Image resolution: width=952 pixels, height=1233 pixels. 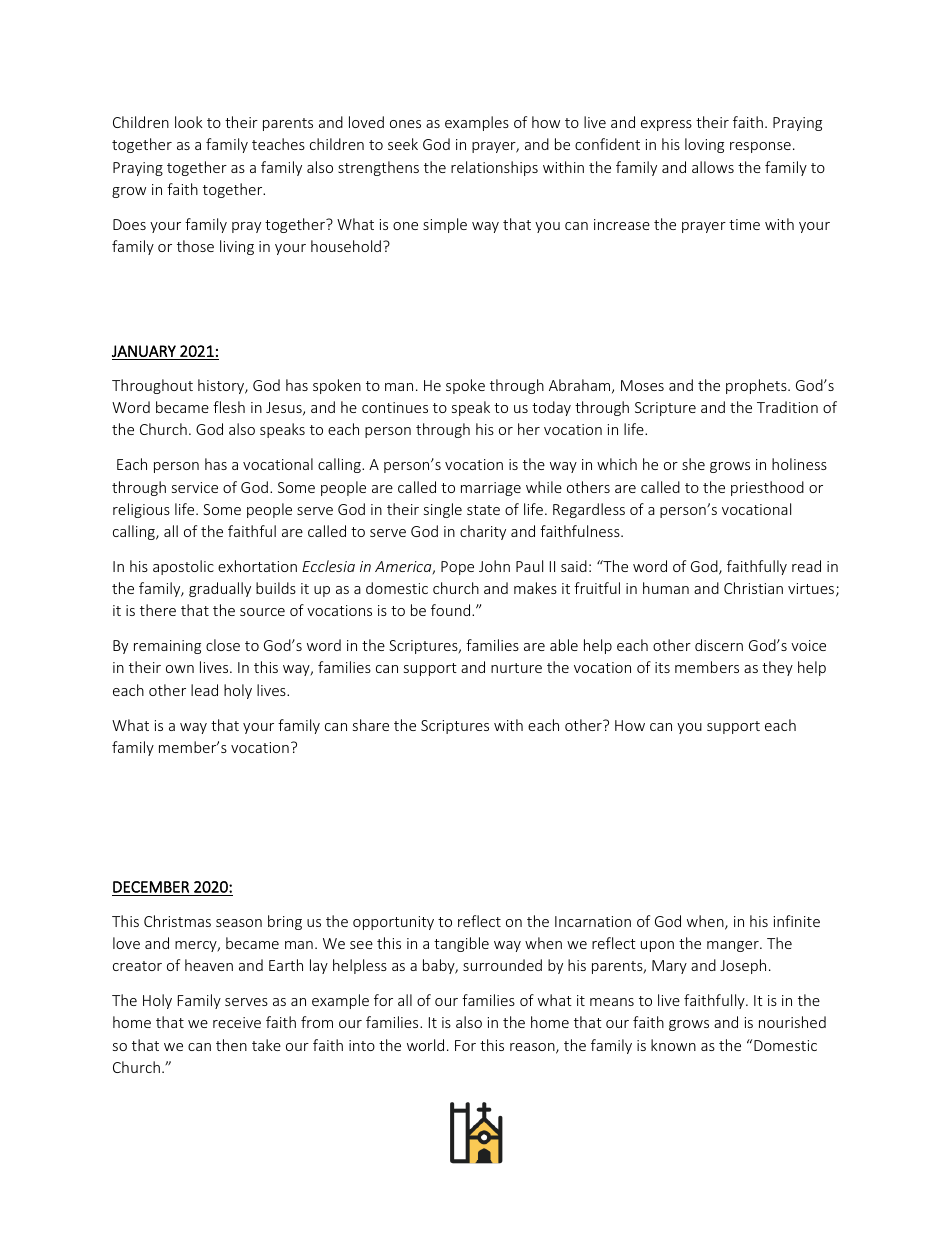 I want to click on receive, so click(x=237, y=1022).
